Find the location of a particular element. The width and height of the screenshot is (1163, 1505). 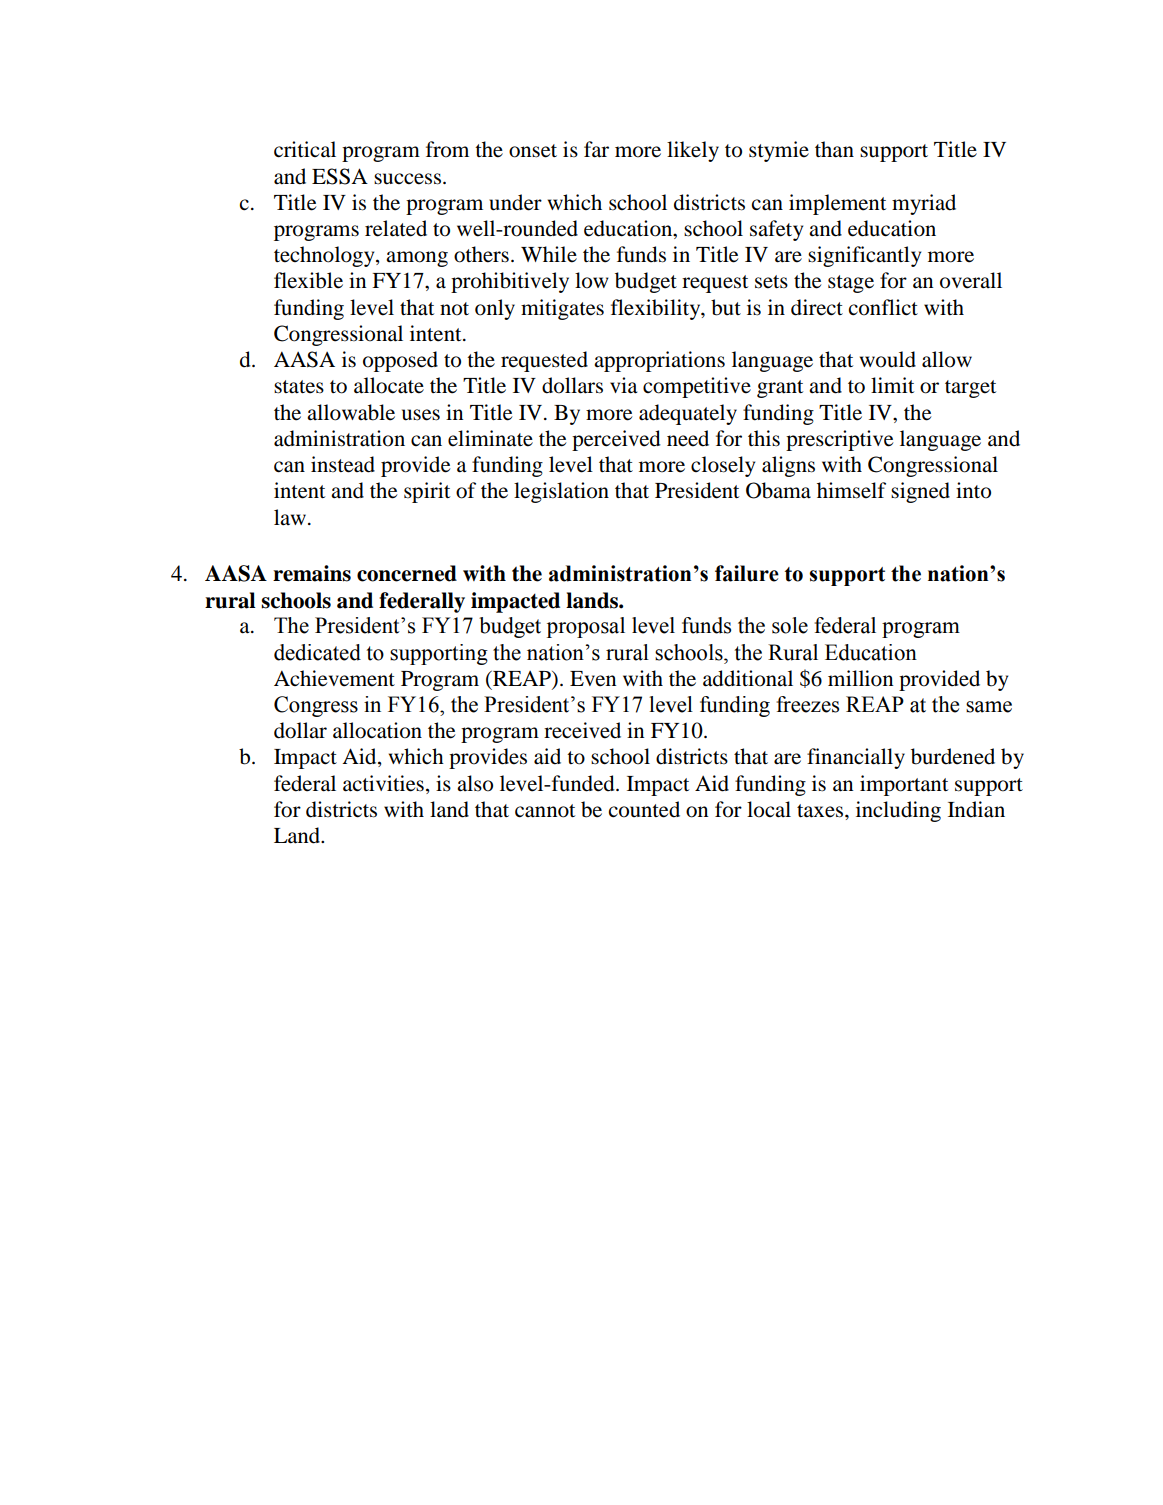

dedicated is located at coordinates (317, 652).
